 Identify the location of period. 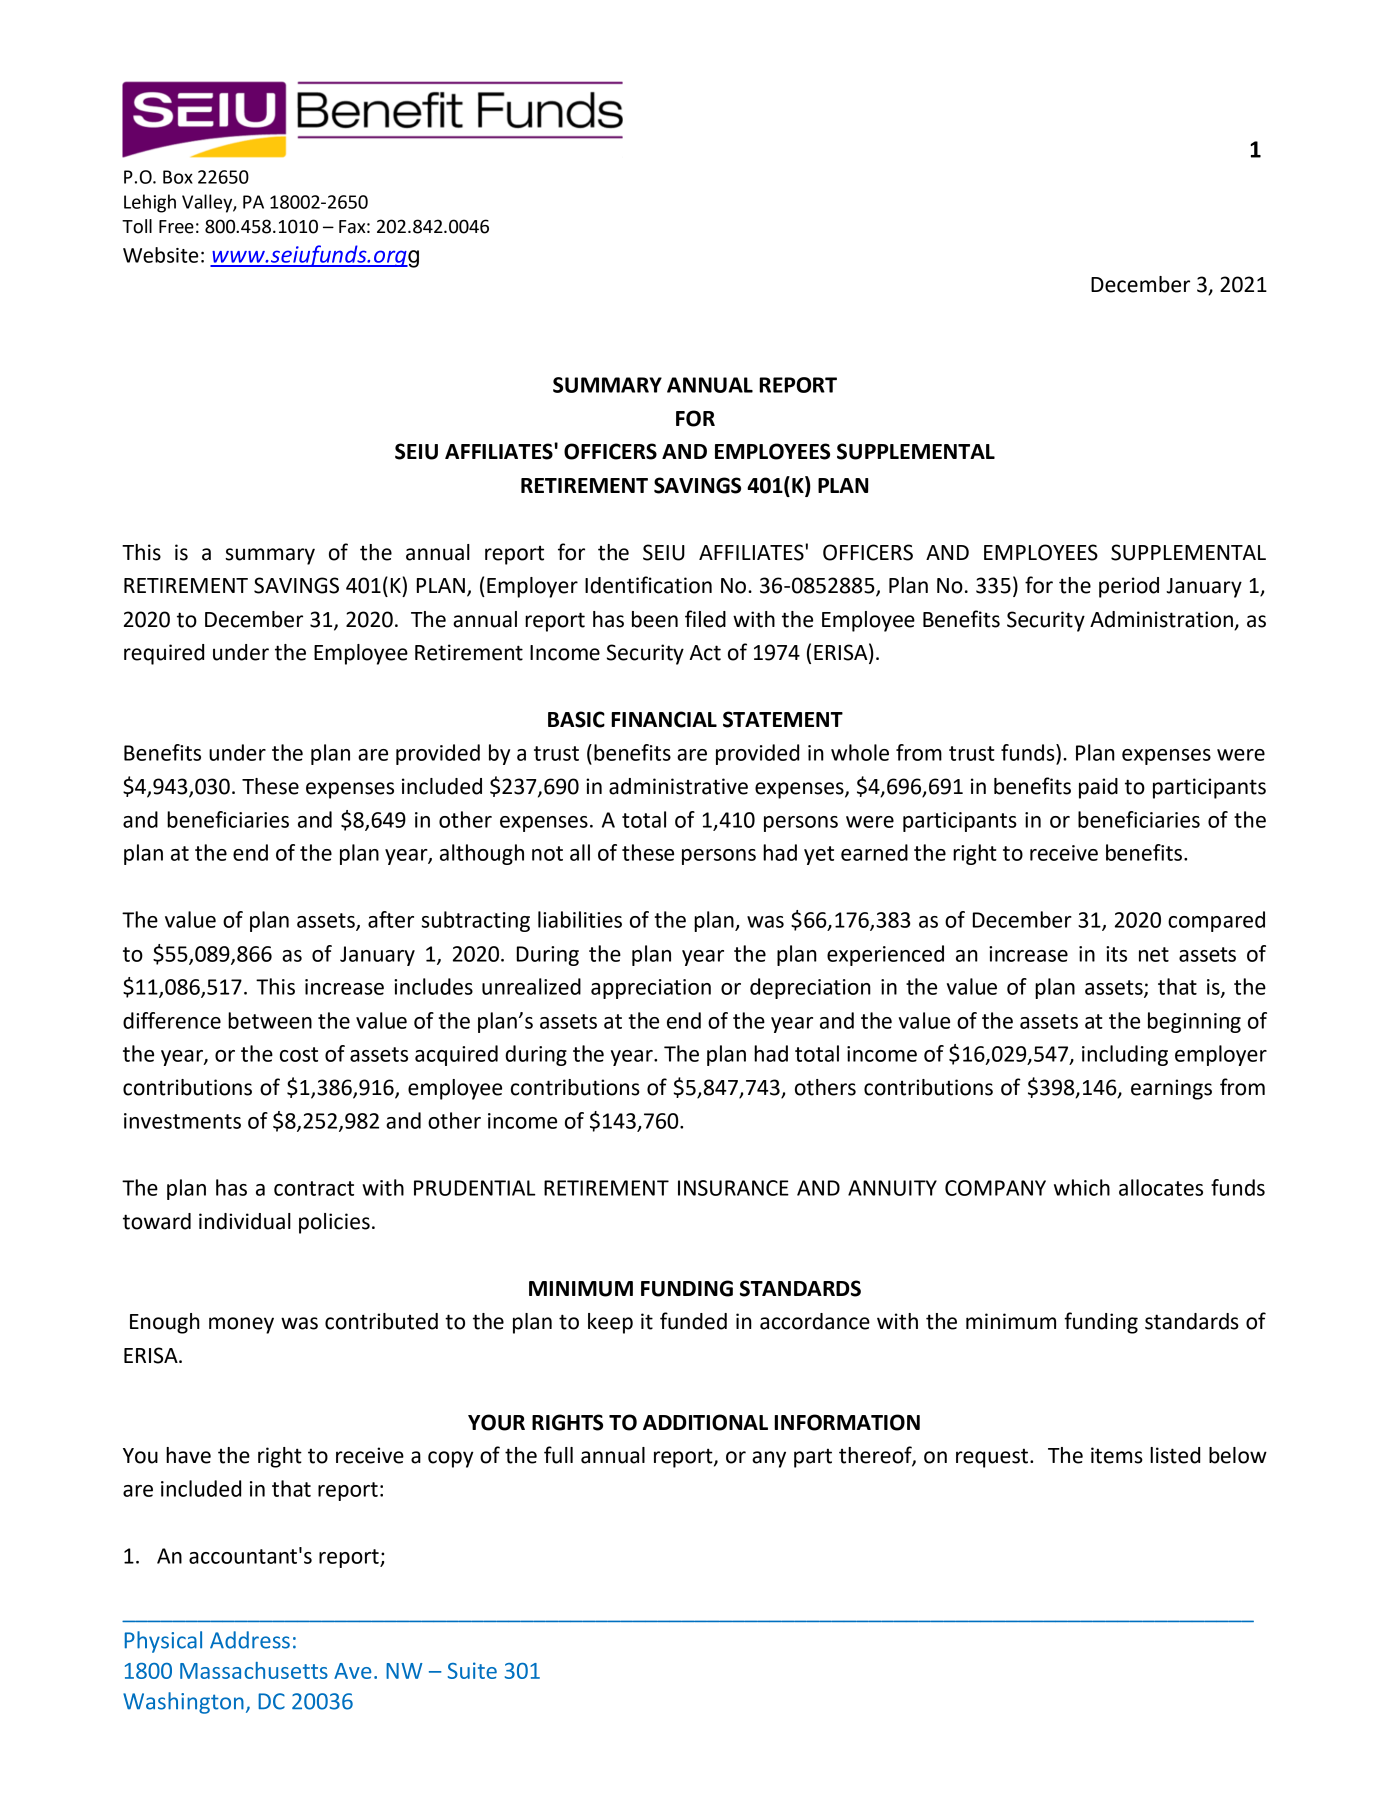
(1129, 587).
